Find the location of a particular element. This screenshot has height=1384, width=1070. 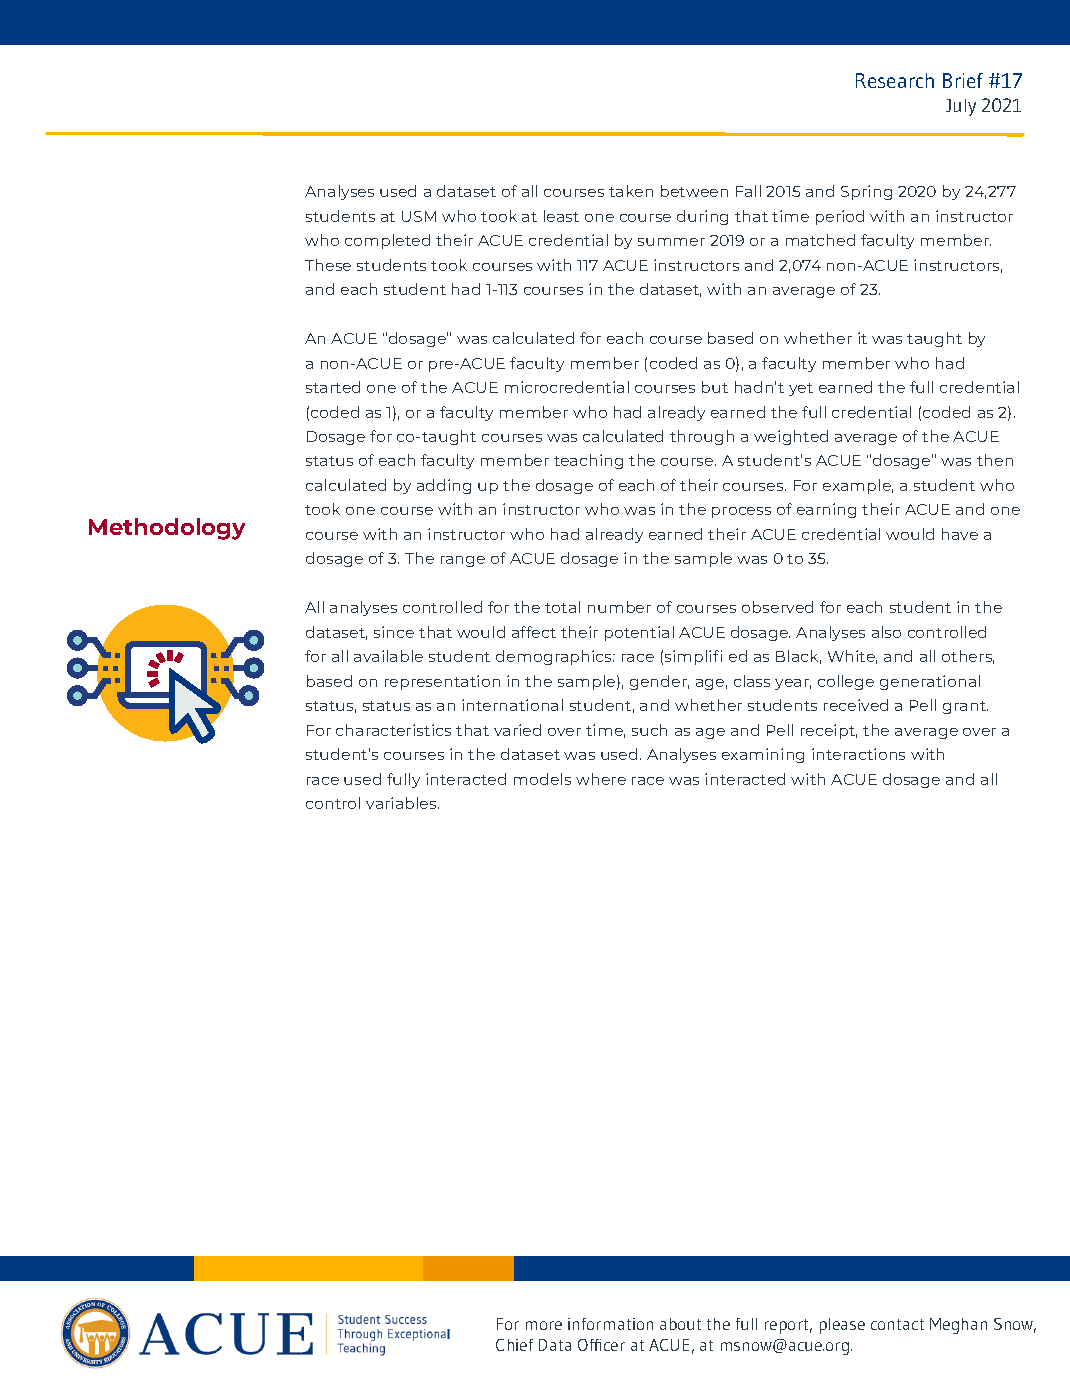

taken is located at coordinates (631, 191).
